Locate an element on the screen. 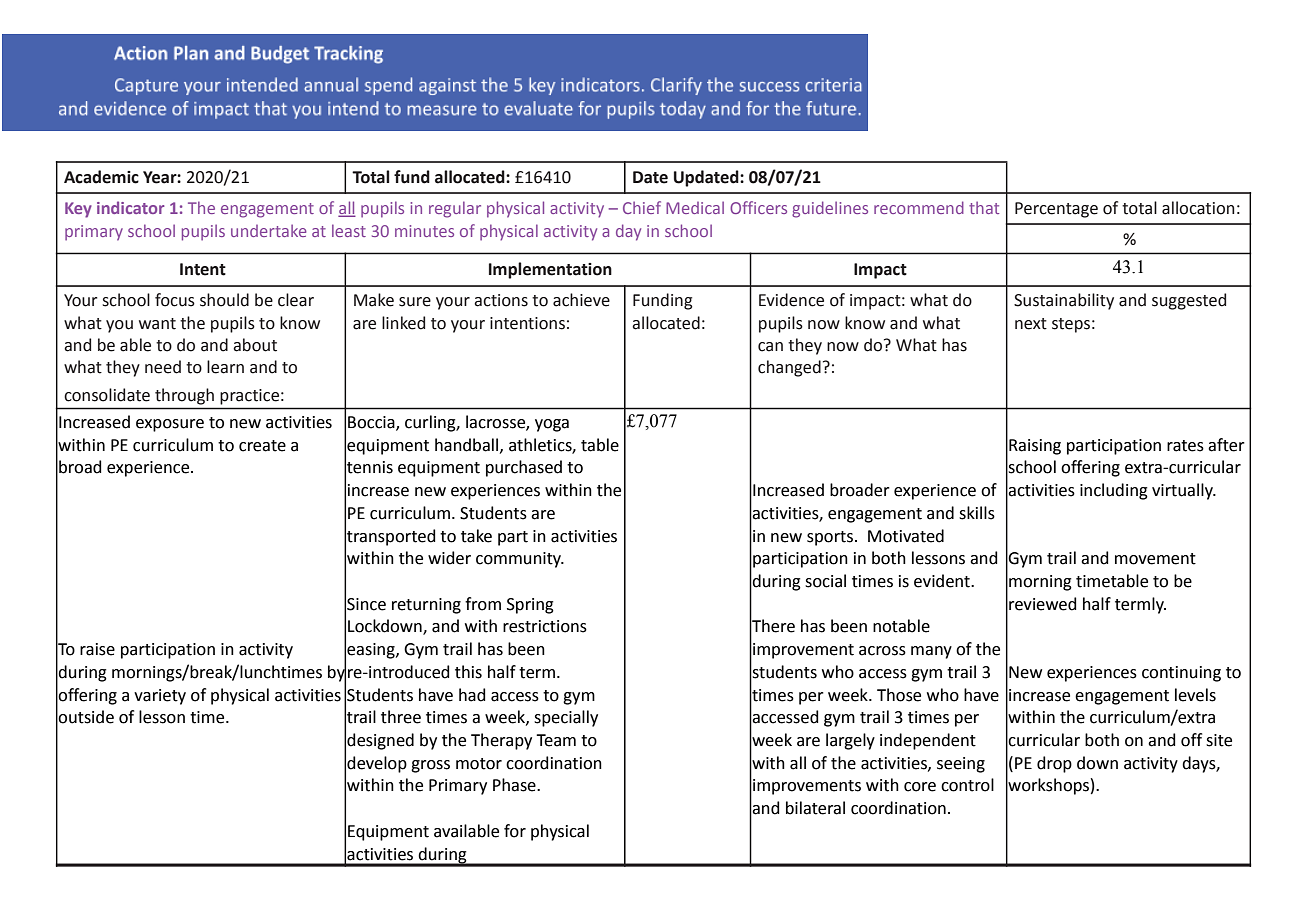 Image resolution: width=1307 pixels, height=924 pixels. gross is located at coordinates (430, 766).
